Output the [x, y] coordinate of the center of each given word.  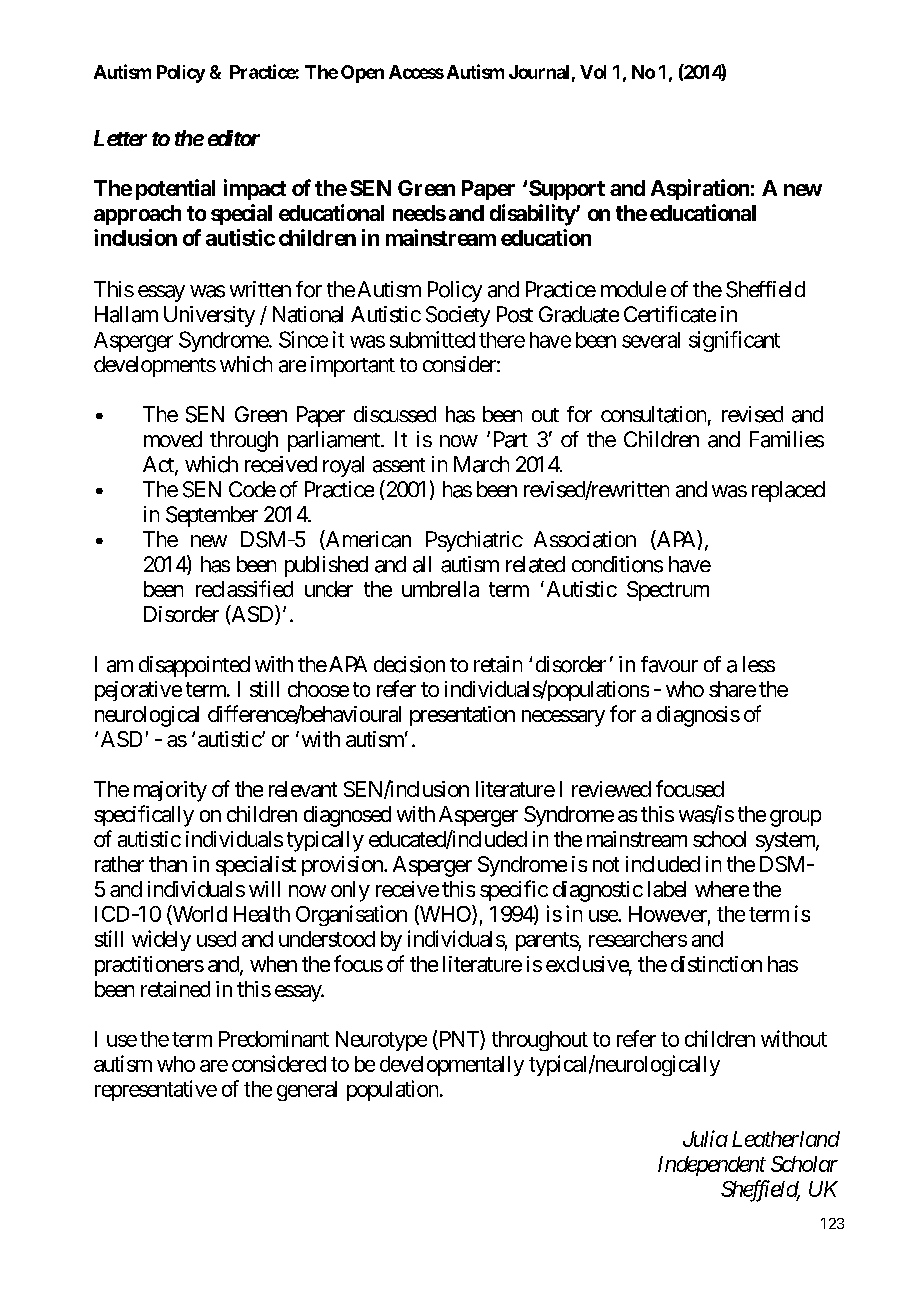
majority [170, 791]
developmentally [452, 1066]
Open [362, 74]
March [481, 464]
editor [234, 138]
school [719, 839]
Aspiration [700, 189]
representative [156, 1090]
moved [173, 439]
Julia [705, 1138]
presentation [462, 716]
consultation [653, 414]
